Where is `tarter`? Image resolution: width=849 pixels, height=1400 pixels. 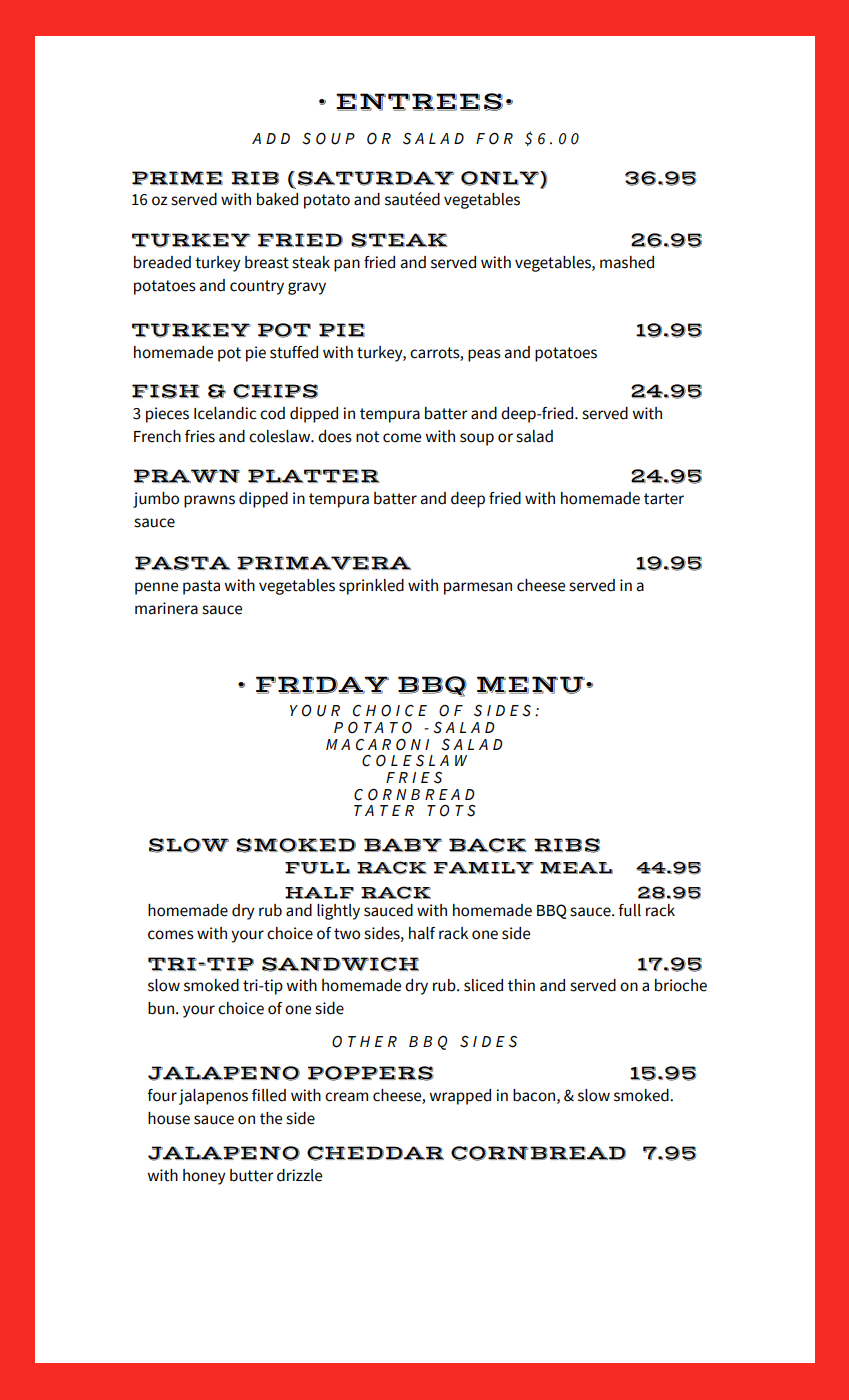 tarter is located at coordinates (664, 499).
